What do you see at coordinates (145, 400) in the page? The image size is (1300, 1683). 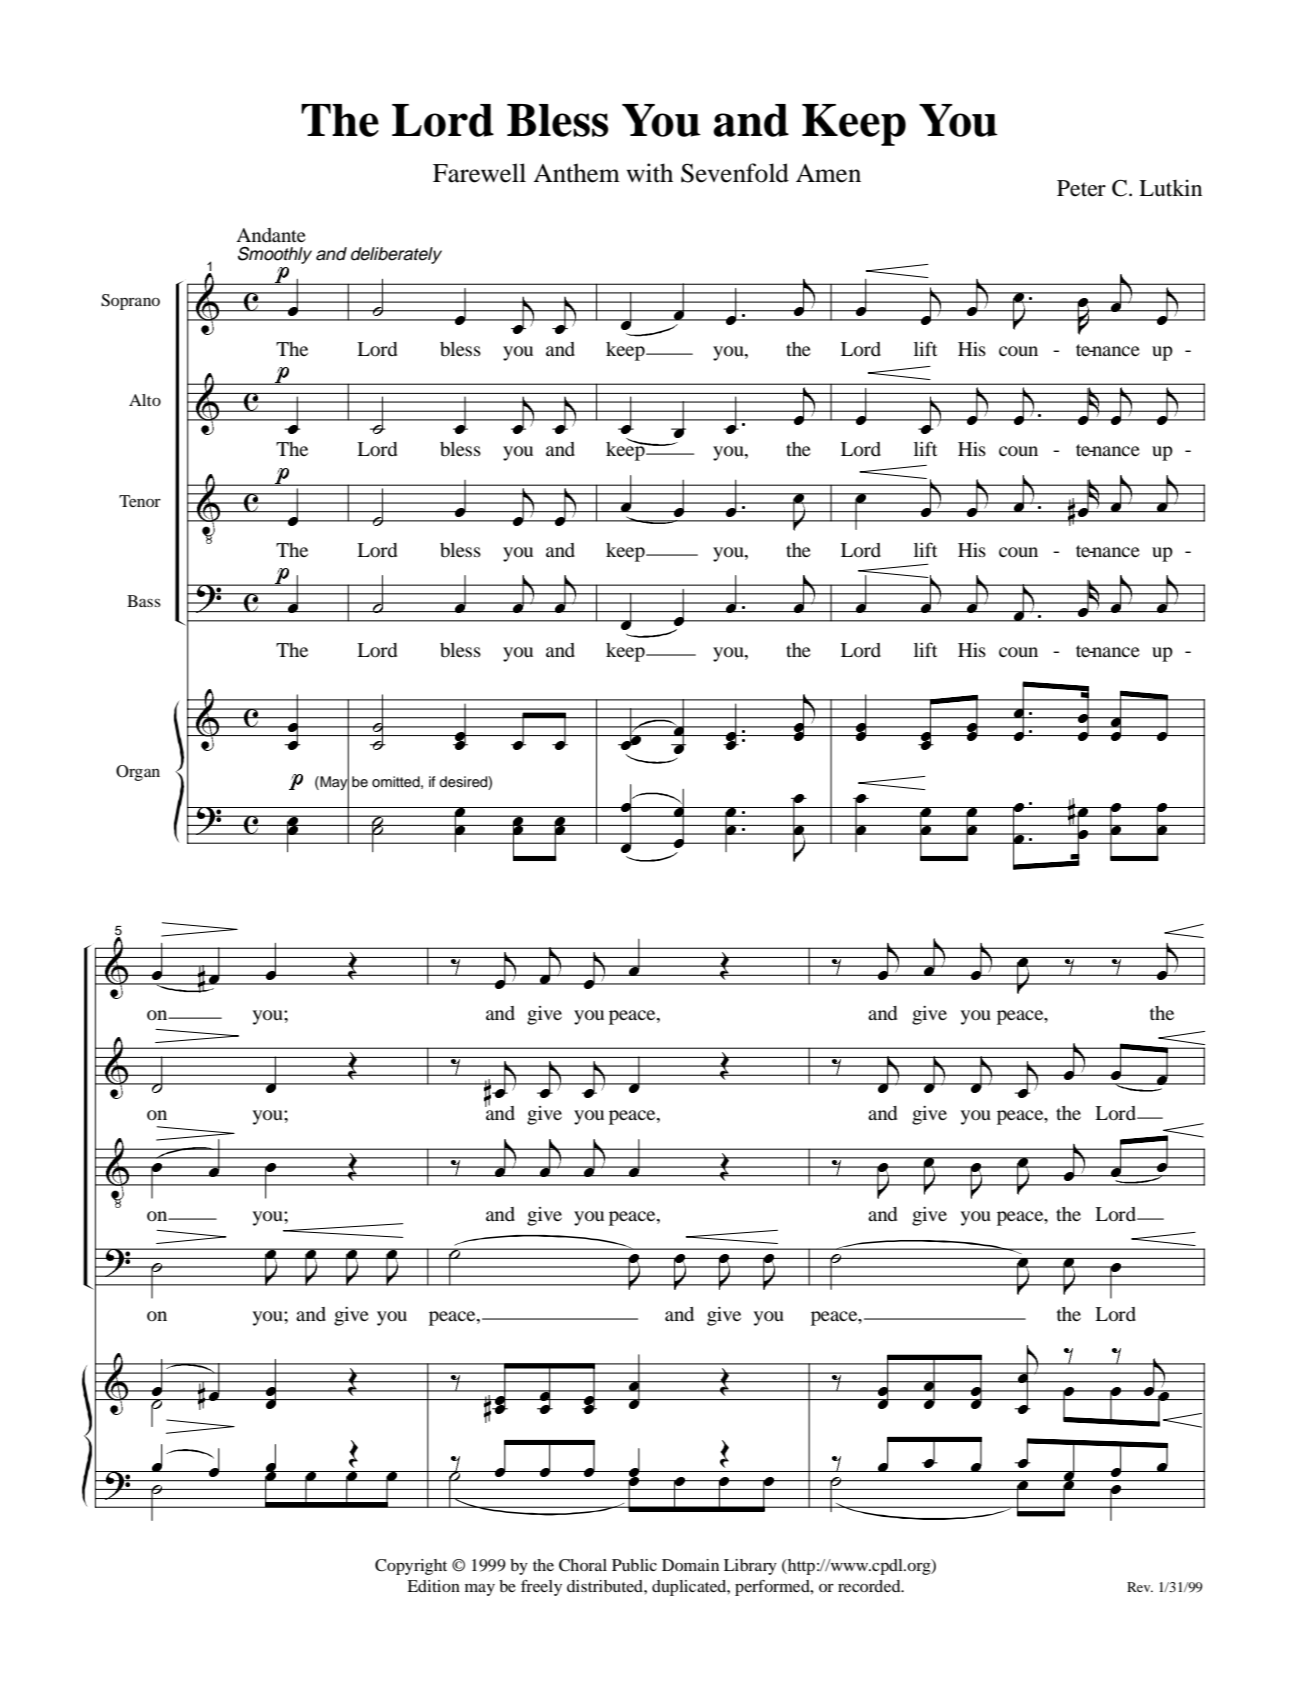 I see `Alto` at bounding box center [145, 400].
